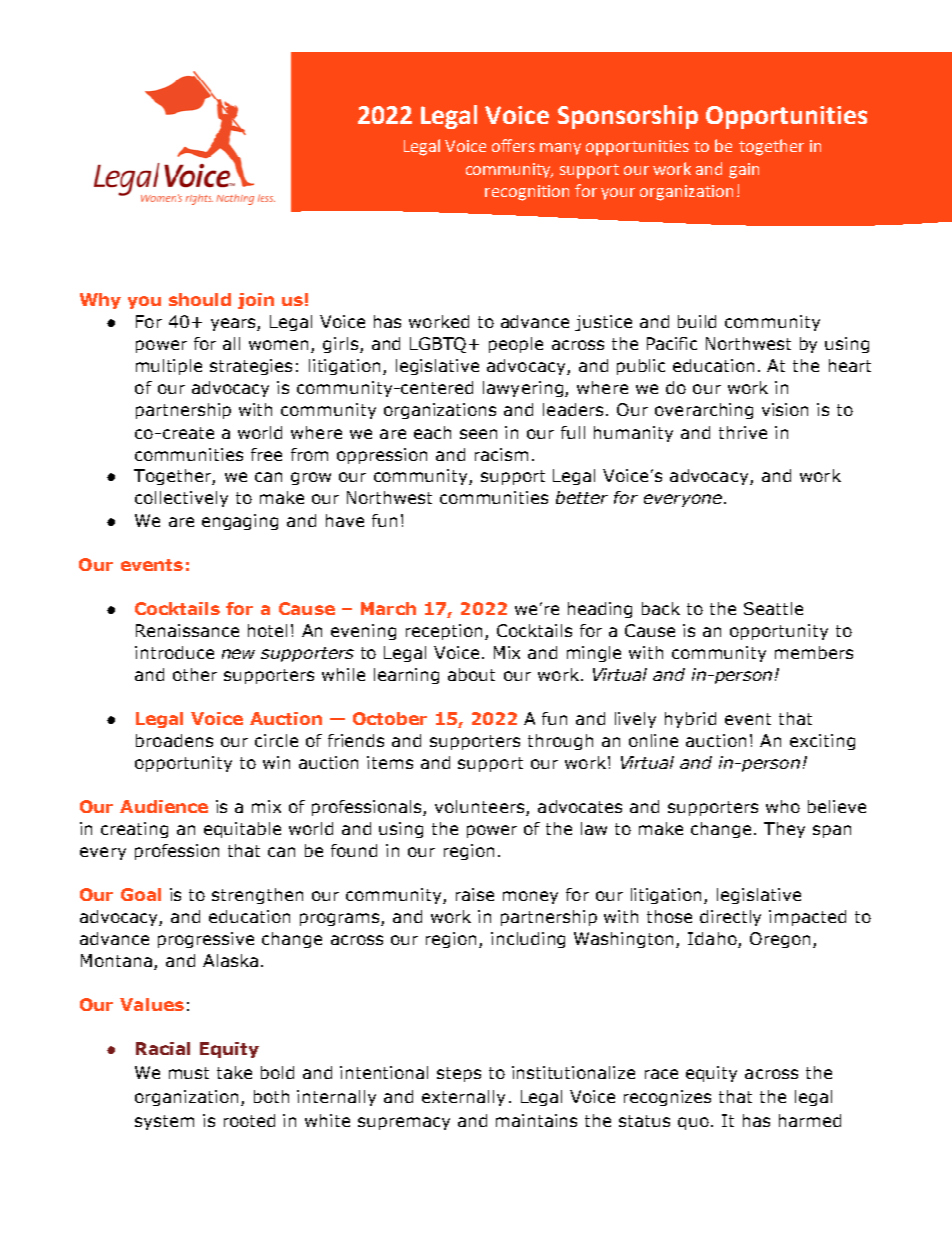 The image size is (952, 1233). I want to click on gain, so click(744, 171).
